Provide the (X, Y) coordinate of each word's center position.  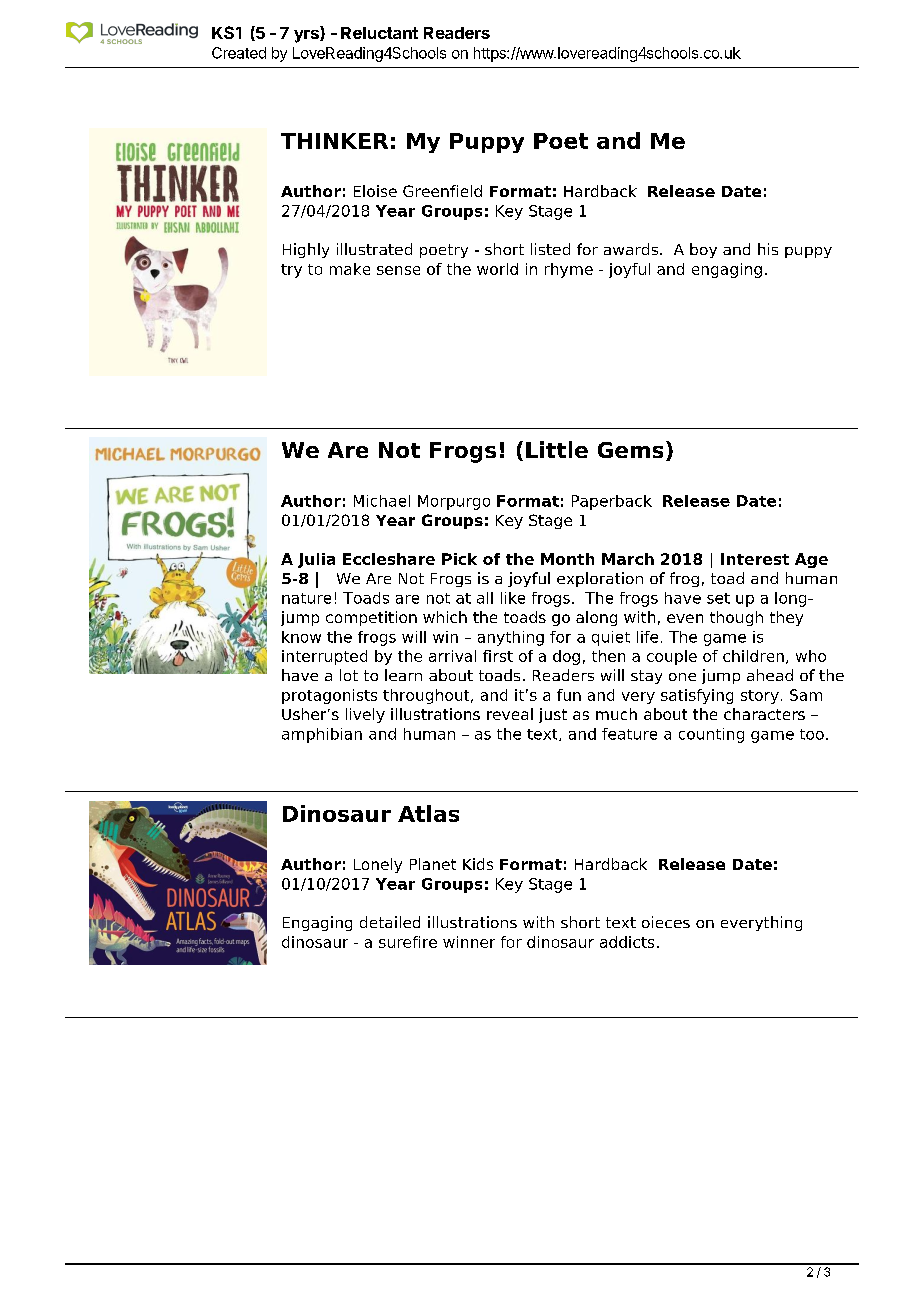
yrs (307, 36)
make (350, 269)
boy (703, 250)
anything (511, 638)
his (768, 249)
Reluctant (379, 33)
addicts (627, 942)
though (736, 618)
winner (469, 942)
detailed (390, 922)
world (497, 269)
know (301, 637)
